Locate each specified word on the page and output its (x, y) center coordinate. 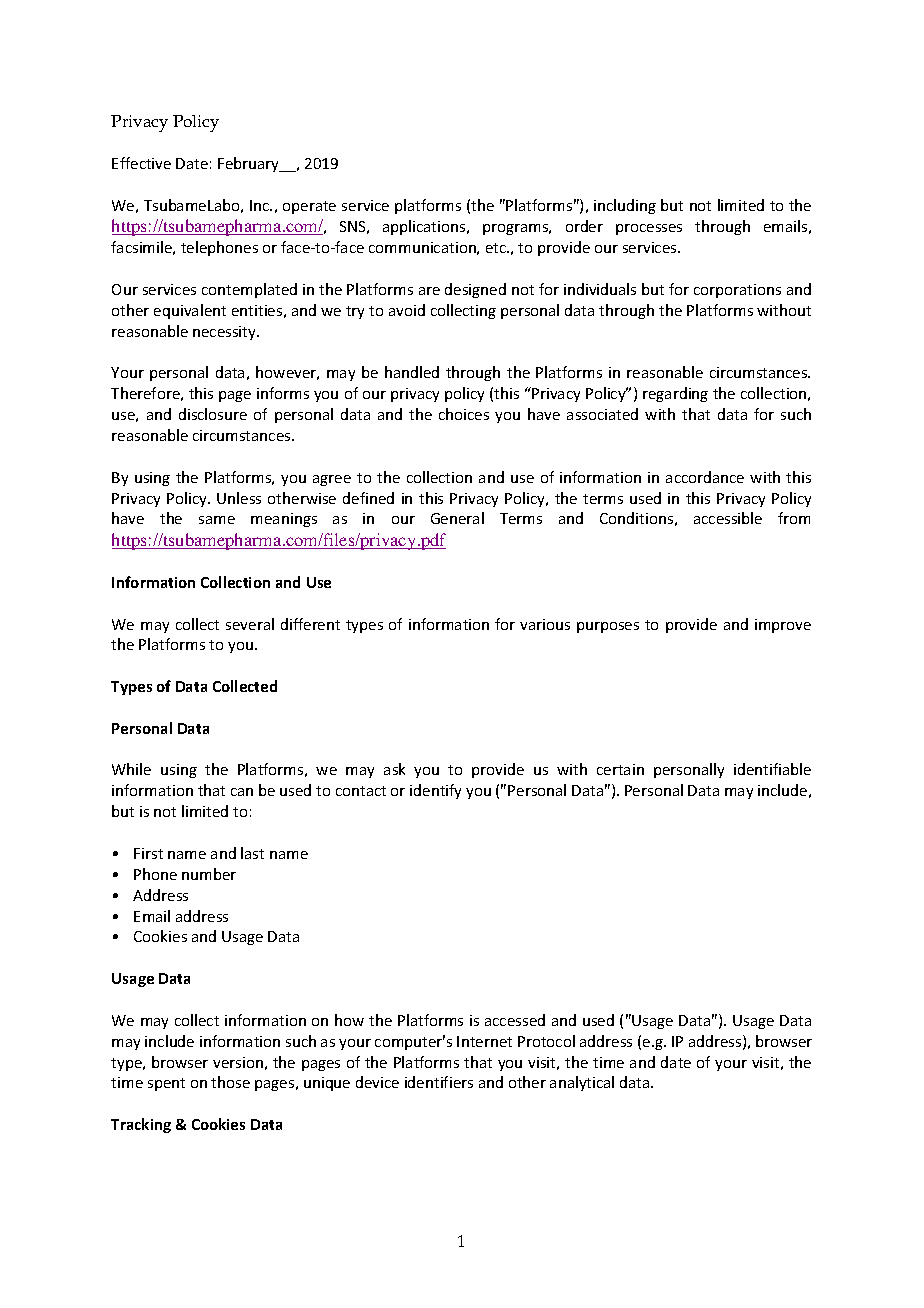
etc (497, 248)
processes (649, 229)
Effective (141, 163)
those (230, 1082)
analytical (582, 1083)
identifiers (439, 1082)
